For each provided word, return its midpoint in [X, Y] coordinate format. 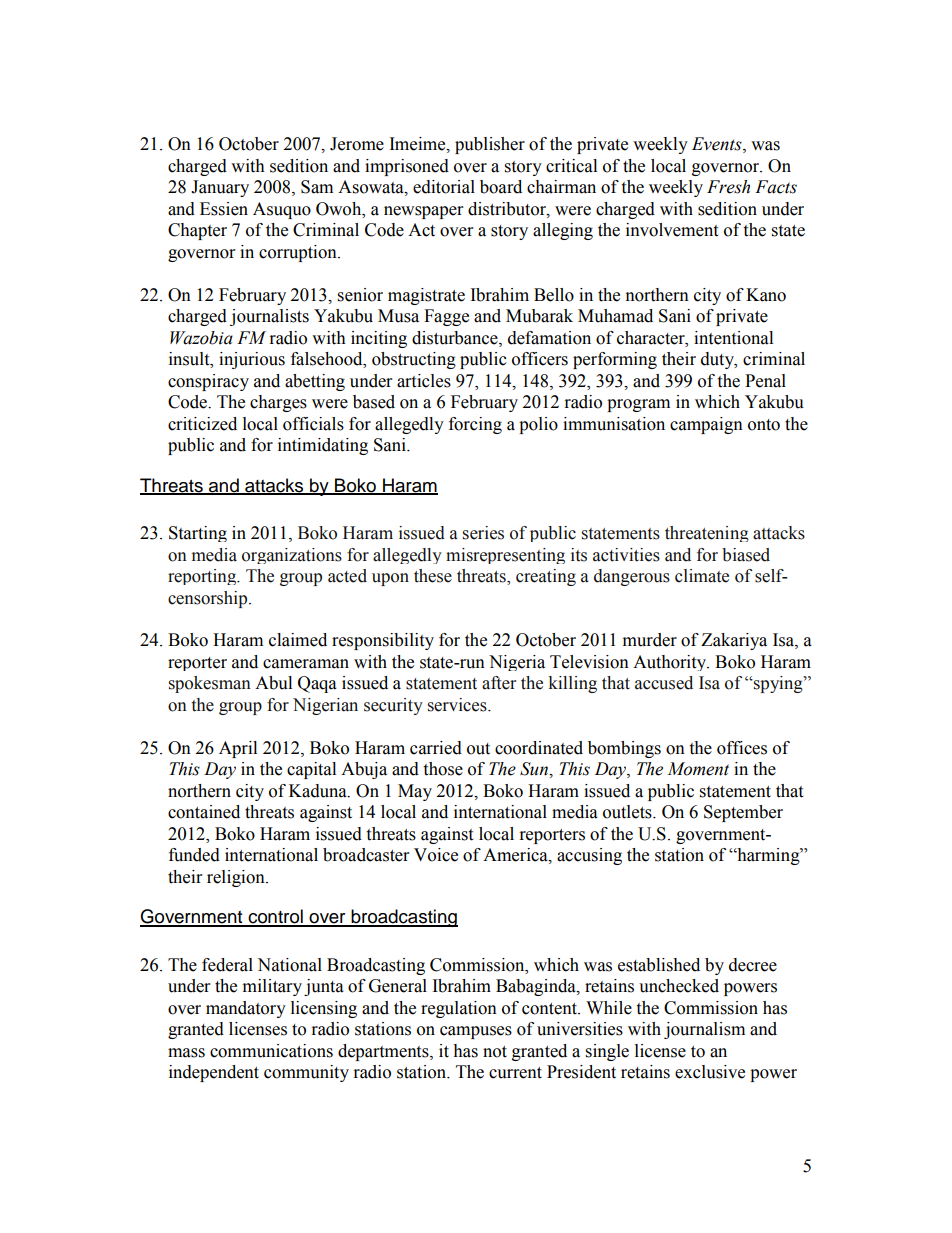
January [220, 188]
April [238, 749]
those [443, 769]
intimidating [323, 446]
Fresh [728, 187]
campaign [706, 425]
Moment [698, 769]
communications [271, 1051]
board [501, 187]
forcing [475, 425]
